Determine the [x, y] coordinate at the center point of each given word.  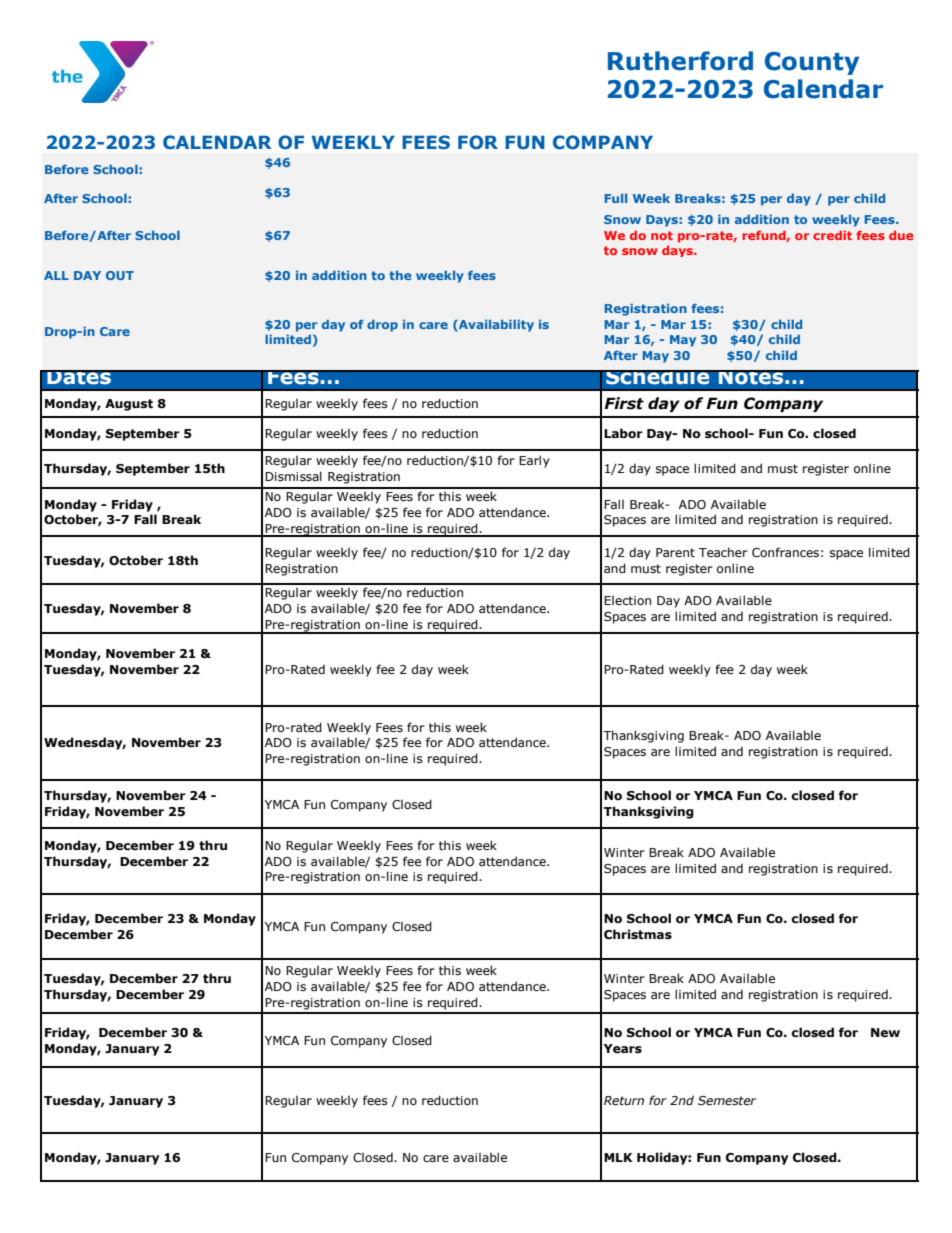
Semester [727, 1101]
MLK [618, 1157]
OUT [120, 275]
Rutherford [680, 61]
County [812, 63]
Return [624, 1101]
